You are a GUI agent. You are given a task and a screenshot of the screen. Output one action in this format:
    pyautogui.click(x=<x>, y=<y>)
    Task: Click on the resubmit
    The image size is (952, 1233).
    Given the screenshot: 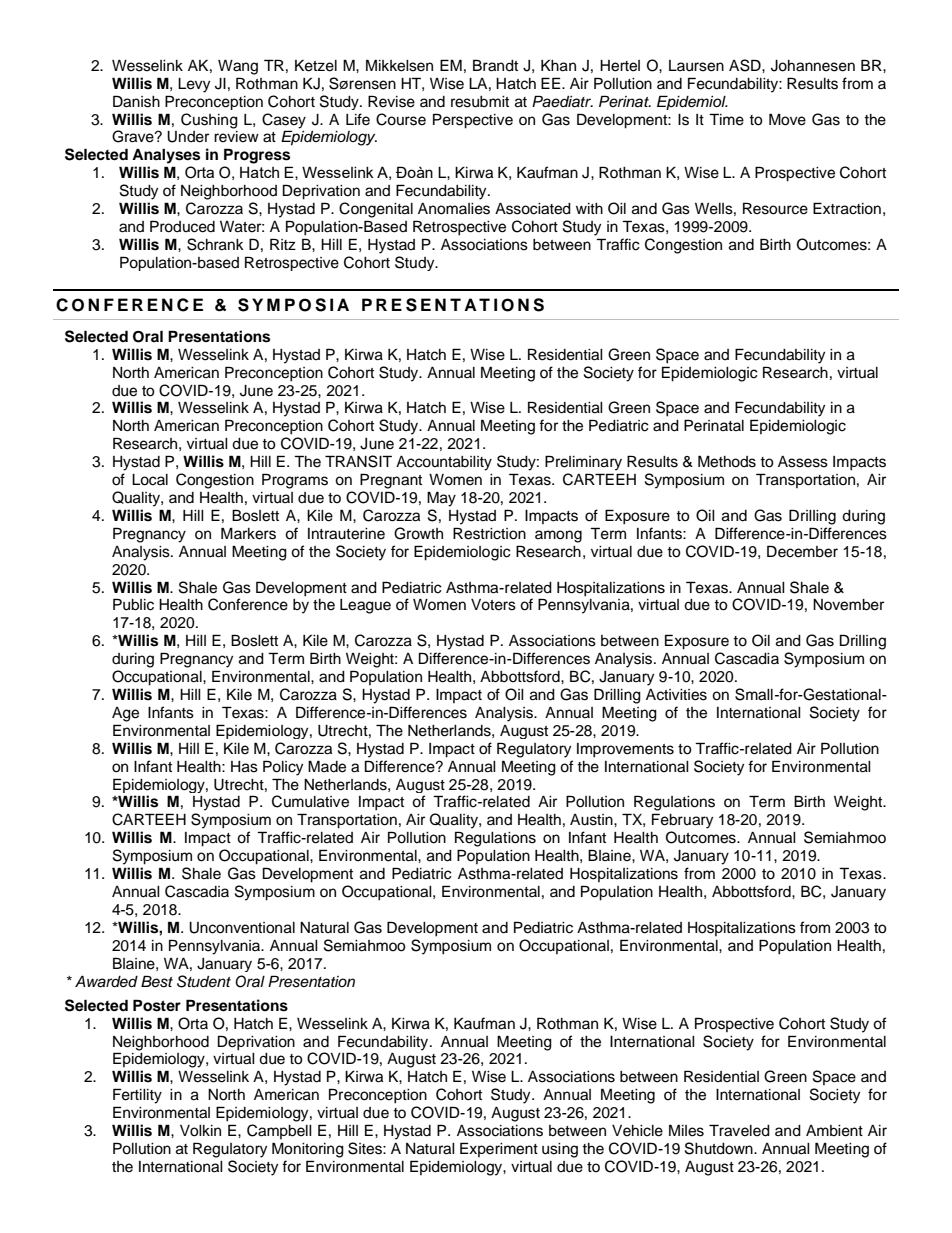 What is the action you would take?
    pyautogui.click(x=480, y=102)
